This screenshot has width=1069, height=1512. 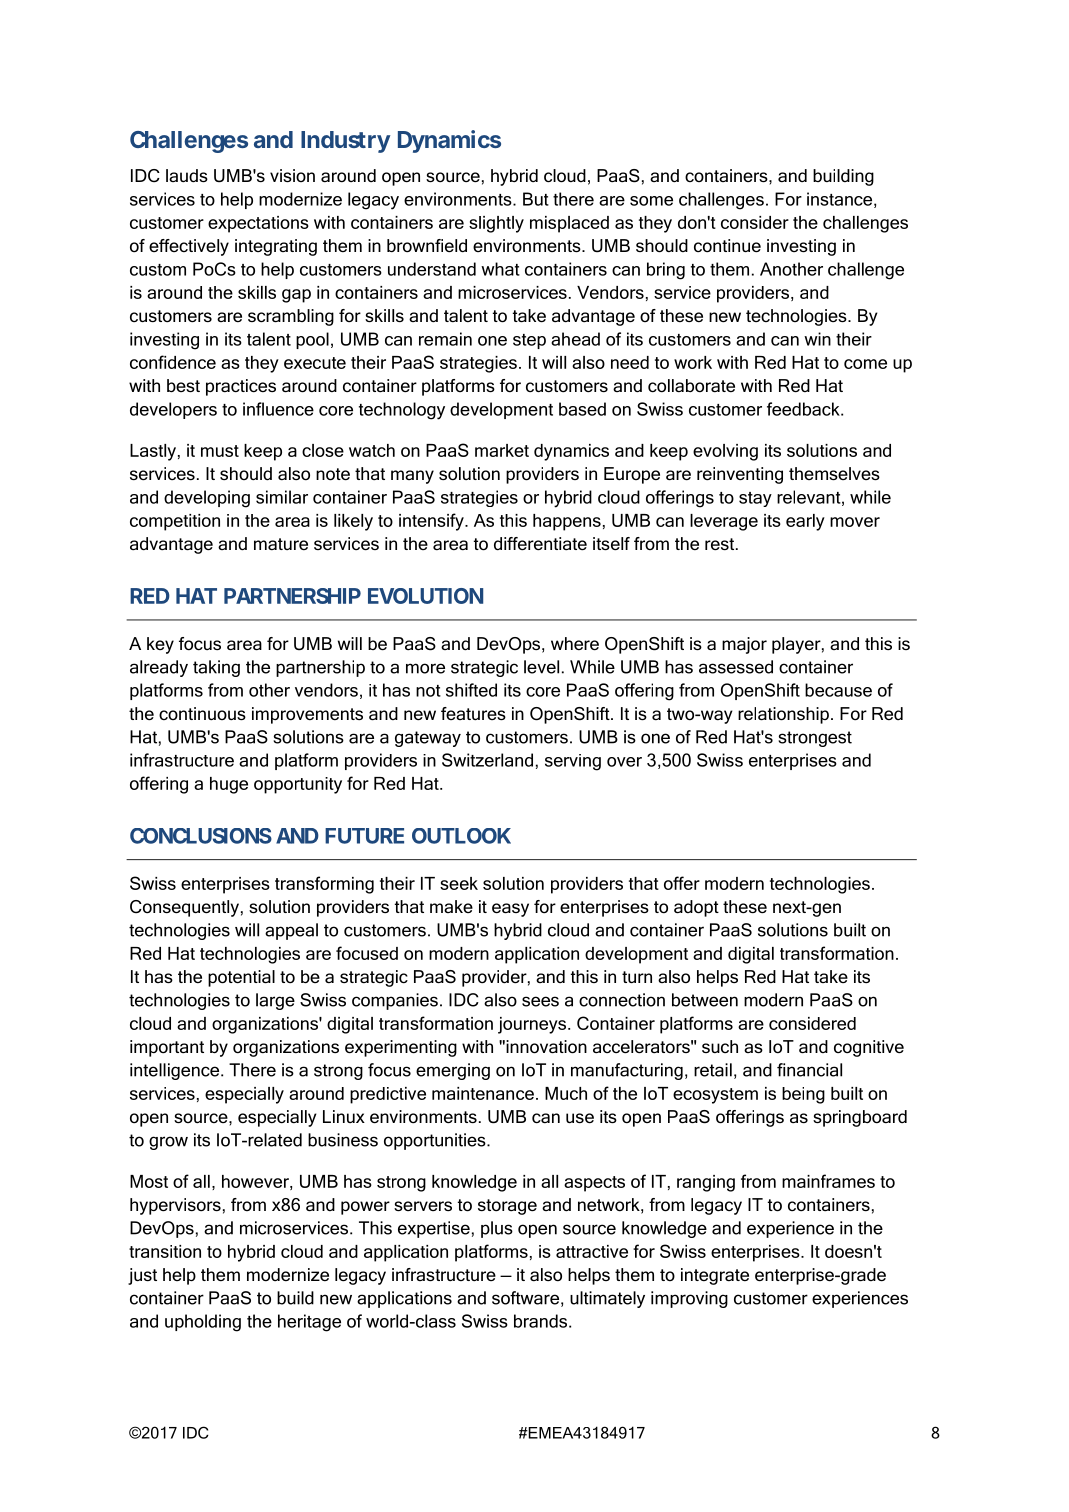 What do you see at coordinates (220, 451) in the screenshot?
I see `must` at bounding box center [220, 451].
